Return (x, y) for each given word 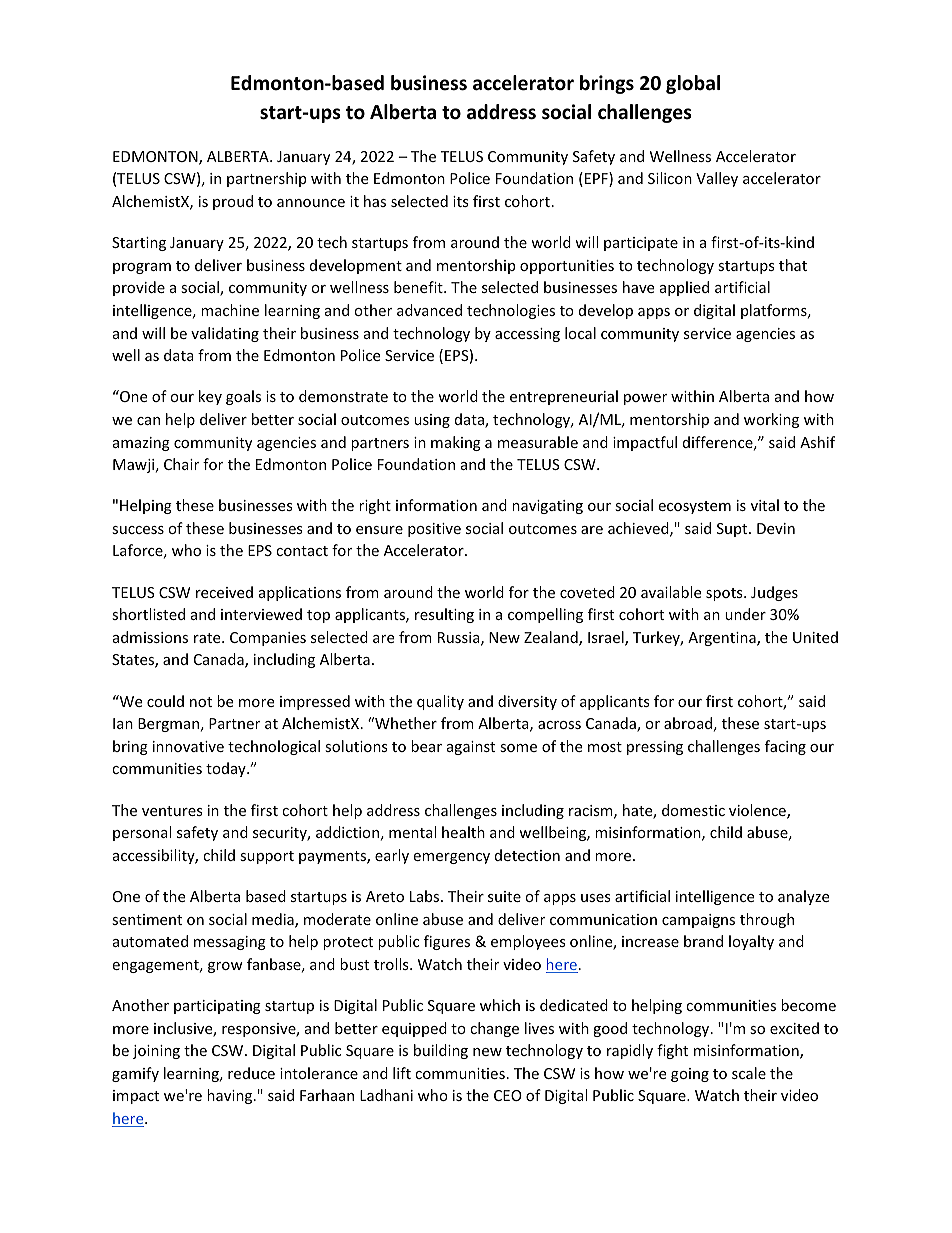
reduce (251, 1073)
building (441, 1051)
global (693, 84)
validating (225, 334)
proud (233, 202)
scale (749, 1073)
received (224, 592)
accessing (527, 335)
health (463, 832)
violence (758, 811)
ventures (172, 811)
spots (725, 594)
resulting (444, 615)
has (375, 201)
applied (684, 288)
